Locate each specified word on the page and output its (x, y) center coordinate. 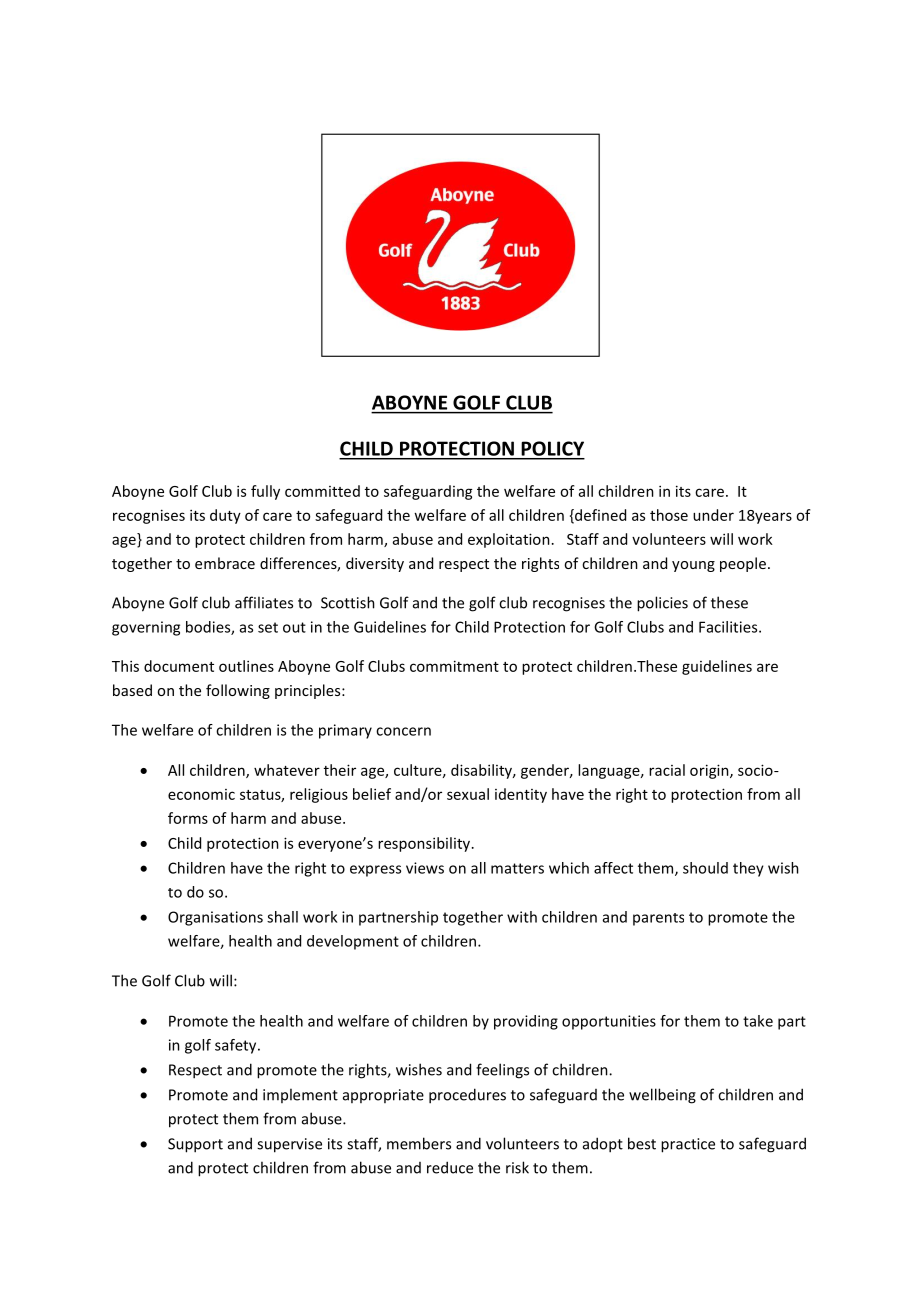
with (522, 917)
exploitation (509, 540)
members (419, 1143)
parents (658, 919)
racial (667, 770)
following (238, 691)
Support (195, 1145)
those (669, 515)
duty (225, 516)
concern (403, 731)
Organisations (215, 918)
